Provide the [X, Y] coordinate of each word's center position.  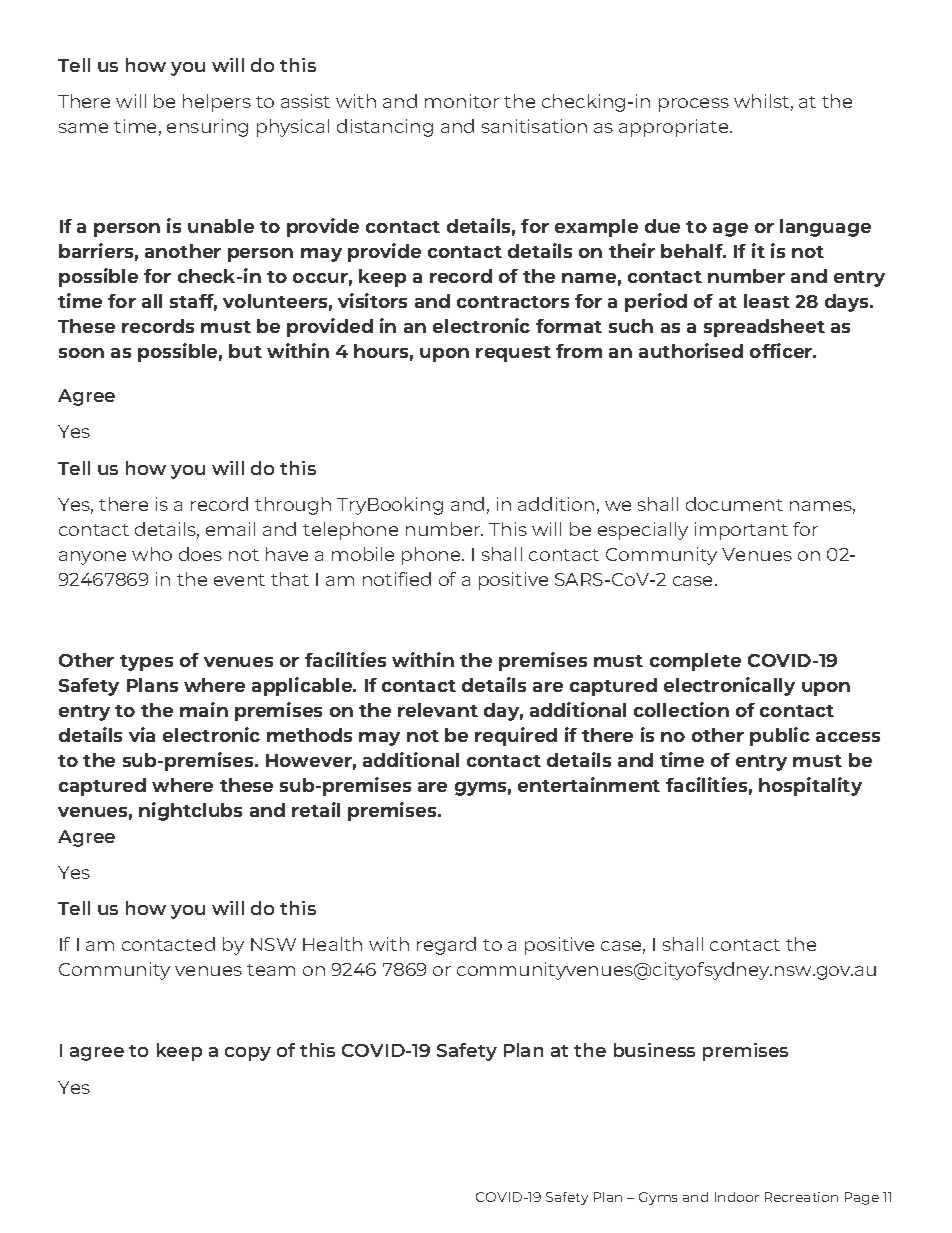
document [734, 504]
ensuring [207, 128]
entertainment [589, 784]
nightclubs [190, 811]
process [694, 105]
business [654, 1050]
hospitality [810, 786]
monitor [462, 101]
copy [248, 1054]
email [230, 529]
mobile [363, 554]
